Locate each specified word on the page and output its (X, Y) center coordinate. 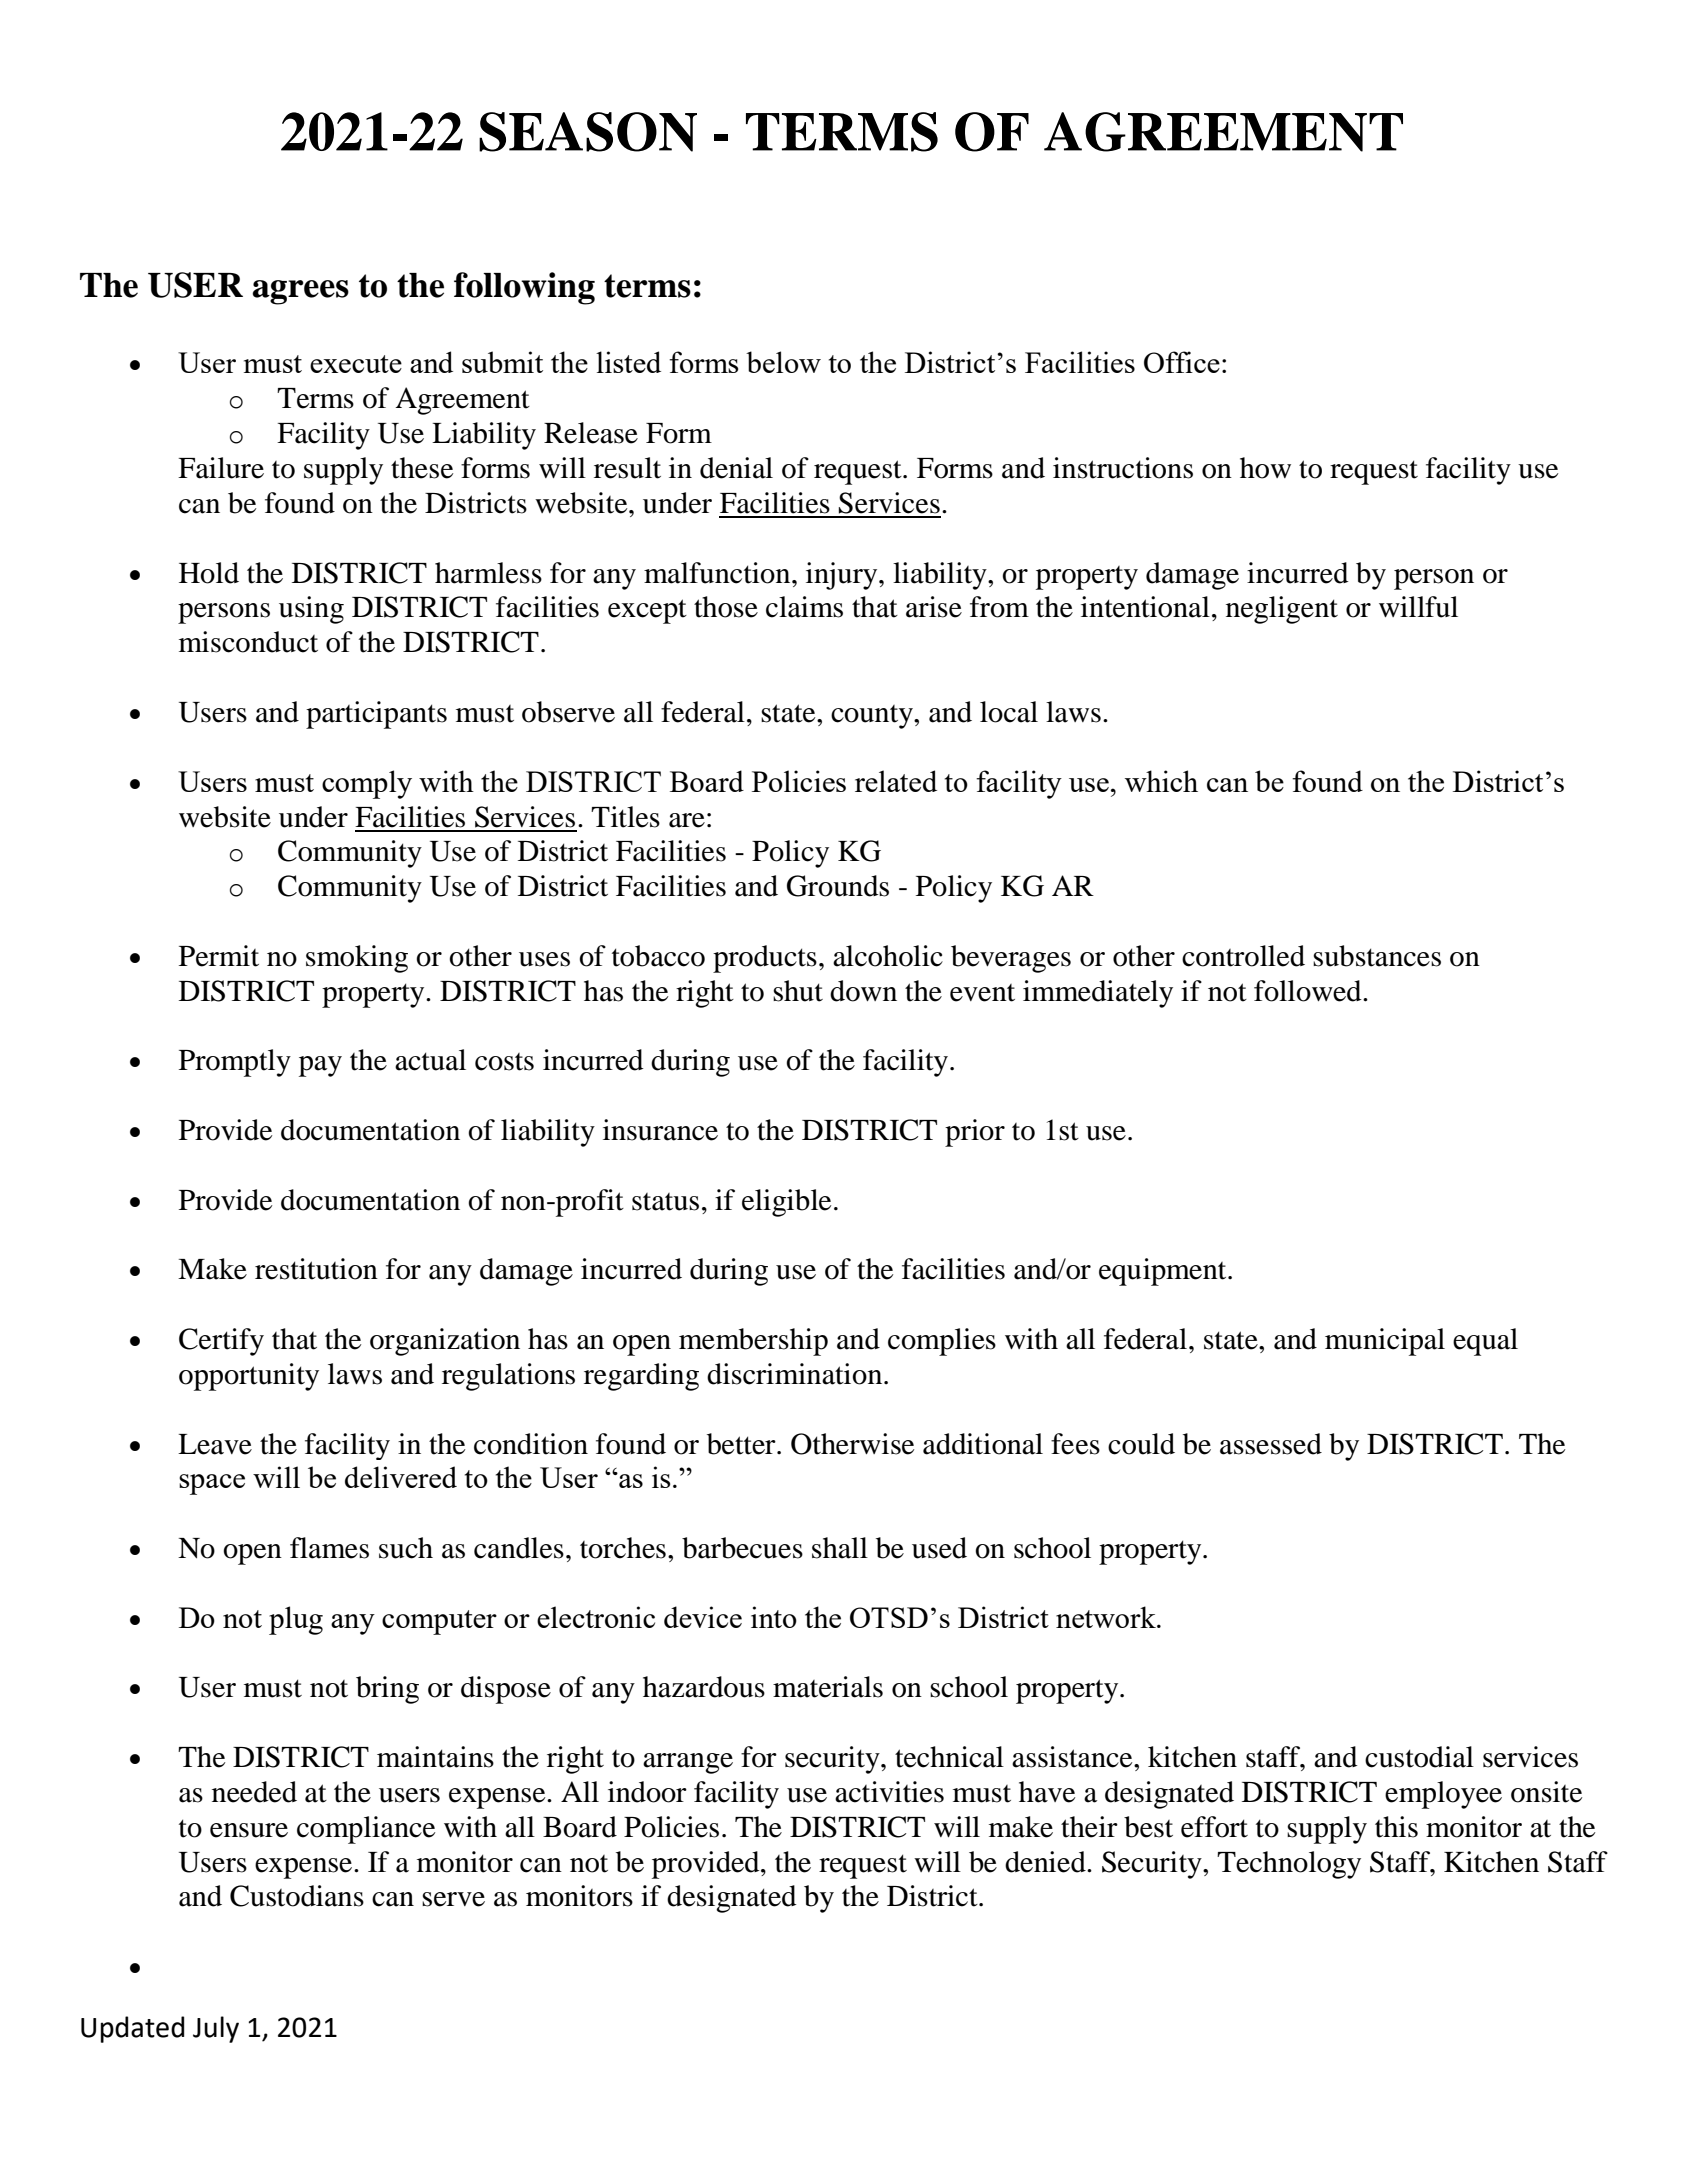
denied (1046, 1862)
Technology (1289, 1865)
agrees (300, 292)
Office (1182, 362)
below (783, 362)
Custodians (297, 1896)
